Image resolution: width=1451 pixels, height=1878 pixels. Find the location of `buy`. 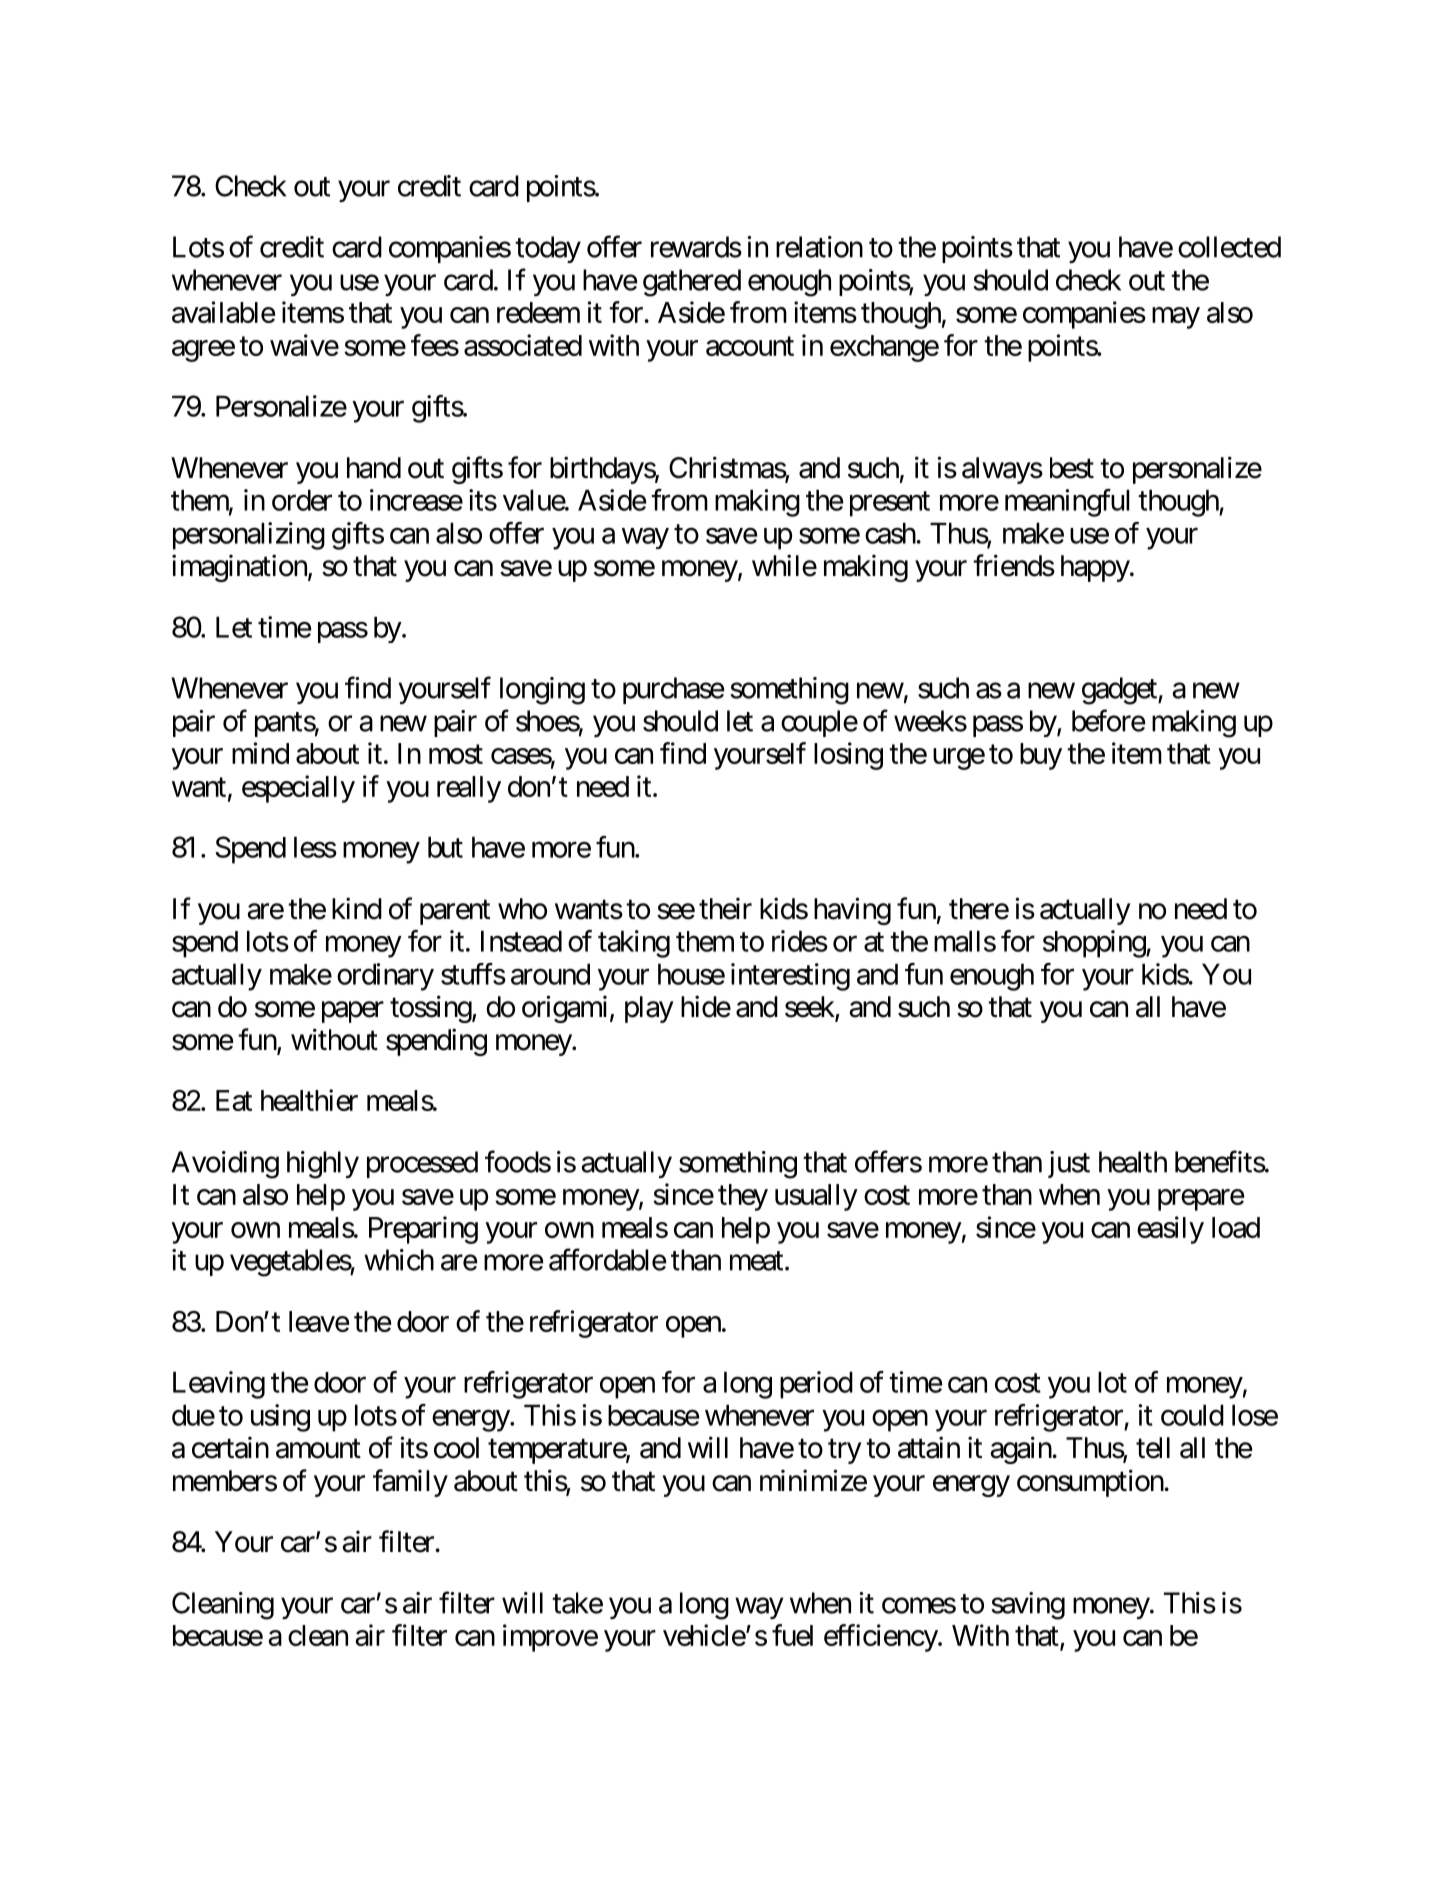

buy is located at coordinates (1041, 756).
